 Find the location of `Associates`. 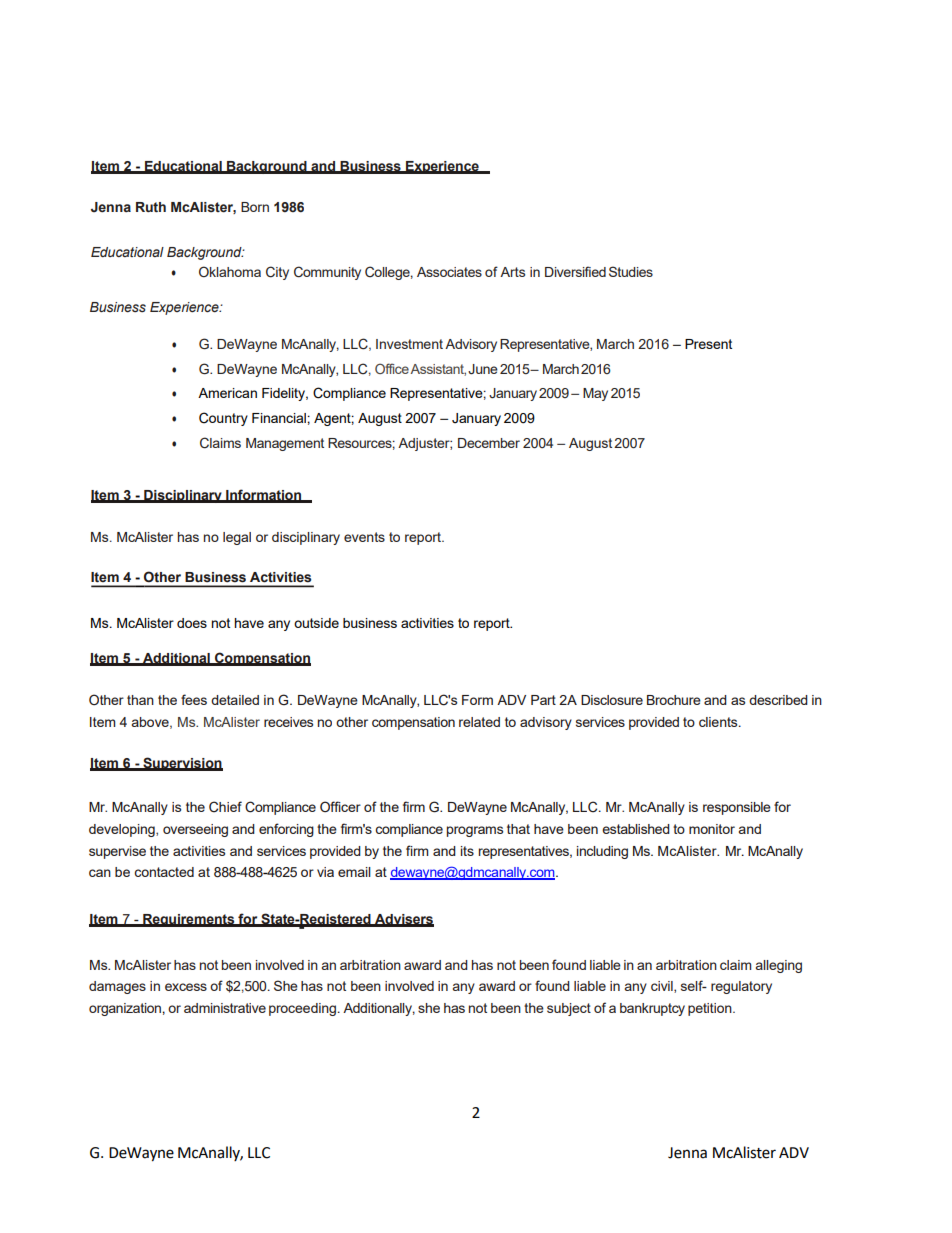

Associates is located at coordinates (449, 272).
